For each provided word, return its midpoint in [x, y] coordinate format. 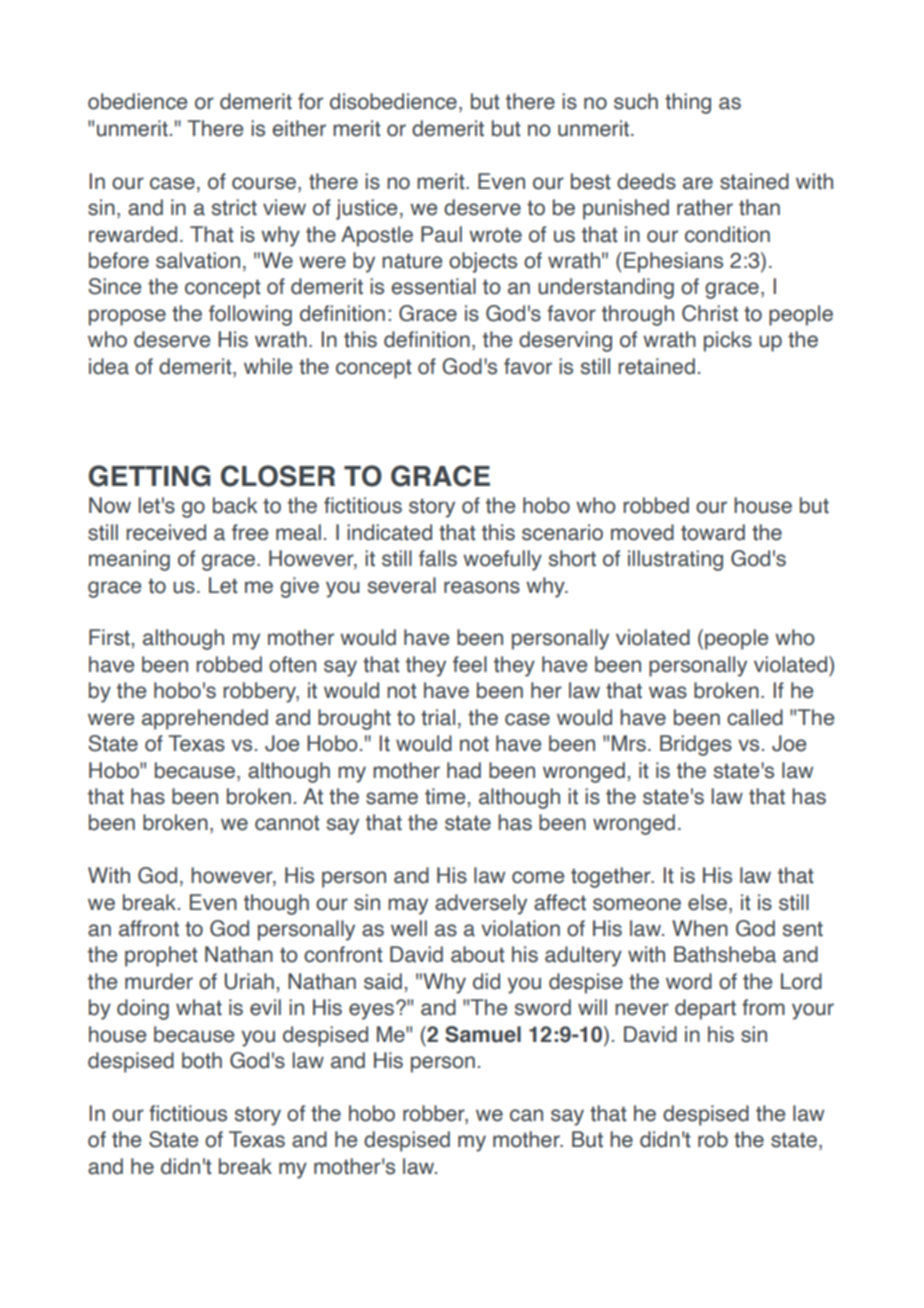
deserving [565, 341]
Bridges [696, 745]
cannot [287, 823]
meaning [129, 560]
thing [688, 103]
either [299, 128]
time [446, 796]
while [268, 366]
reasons [482, 587]
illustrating [675, 560]
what [199, 1007]
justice [366, 209]
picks [728, 341]
